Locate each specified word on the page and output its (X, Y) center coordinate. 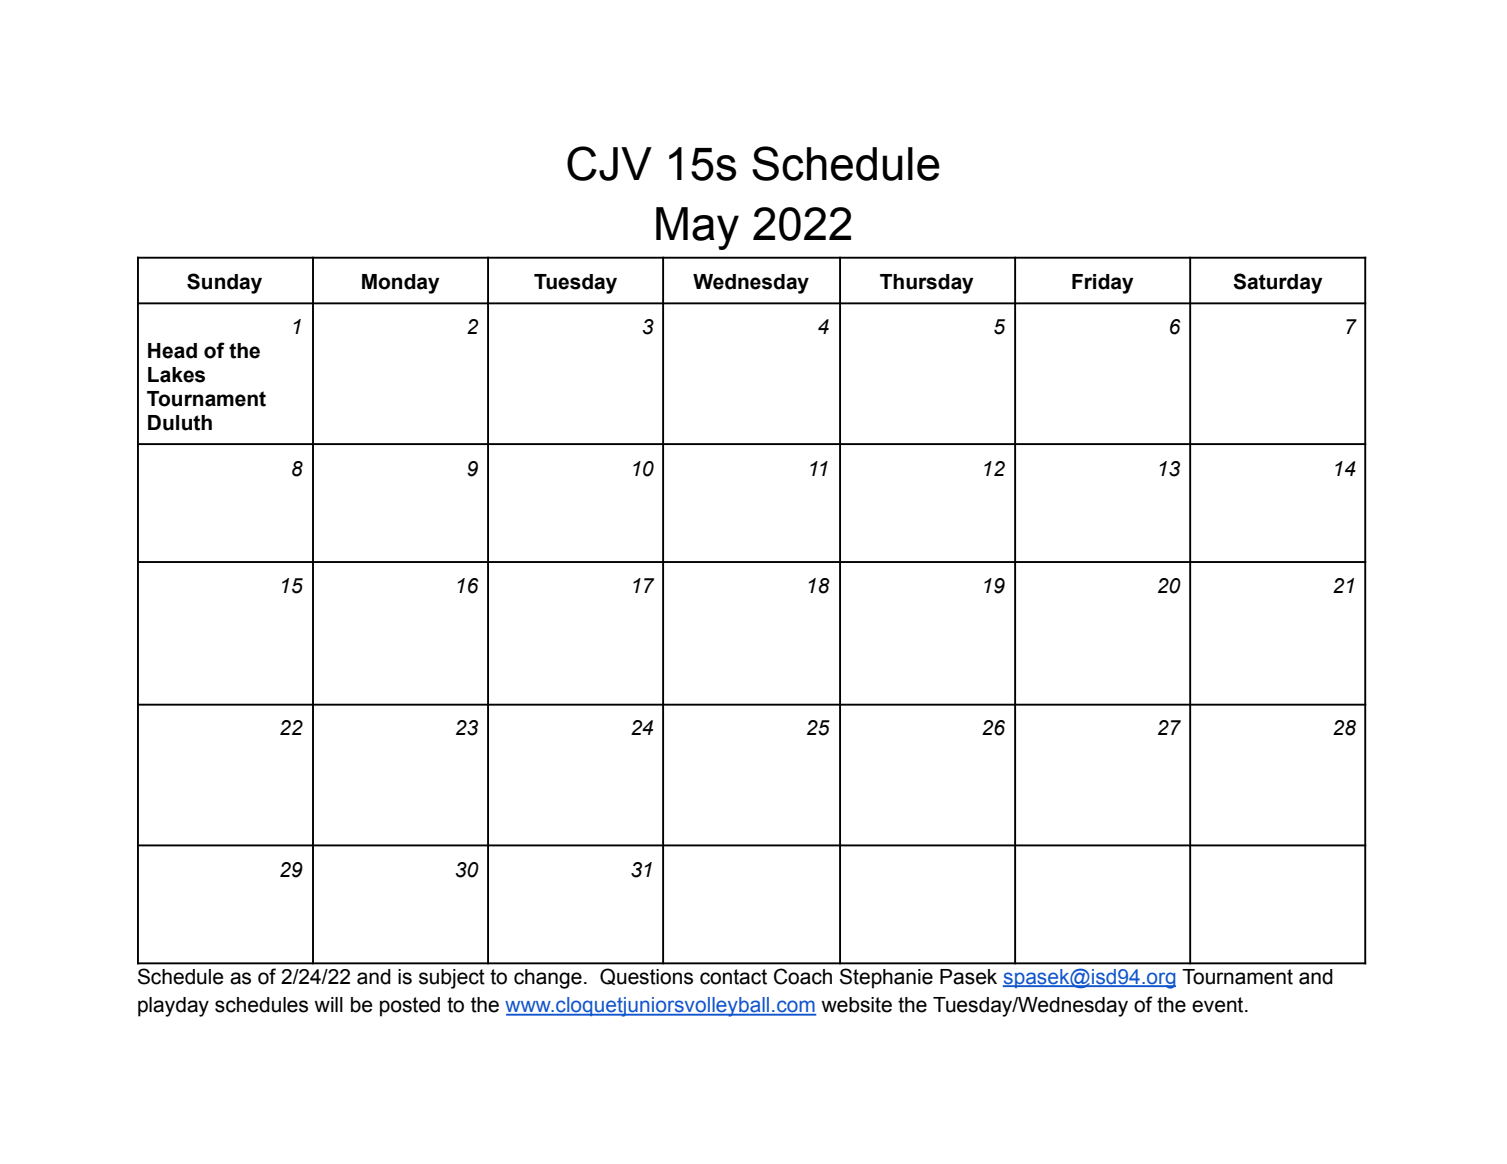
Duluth (180, 423)
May (697, 228)
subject (452, 979)
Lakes (176, 375)
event (1219, 1005)
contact (733, 977)
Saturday (1278, 283)
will (328, 1004)
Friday (1103, 284)
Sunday (224, 283)
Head (172, 351)
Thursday (927, 284)
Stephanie (886, 978)
